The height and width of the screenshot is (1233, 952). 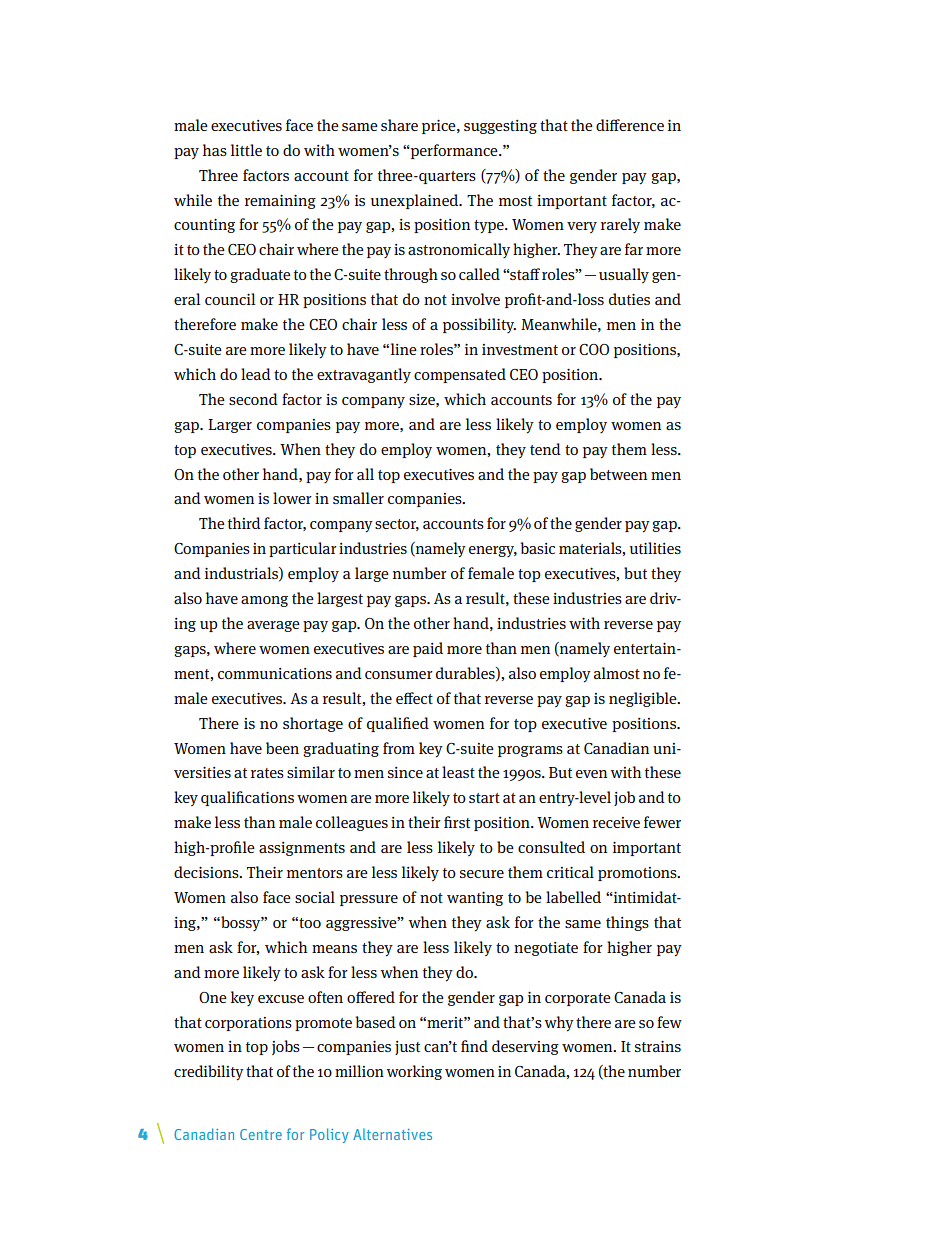 I want to click on smaller, so click(x=358, y=498).
